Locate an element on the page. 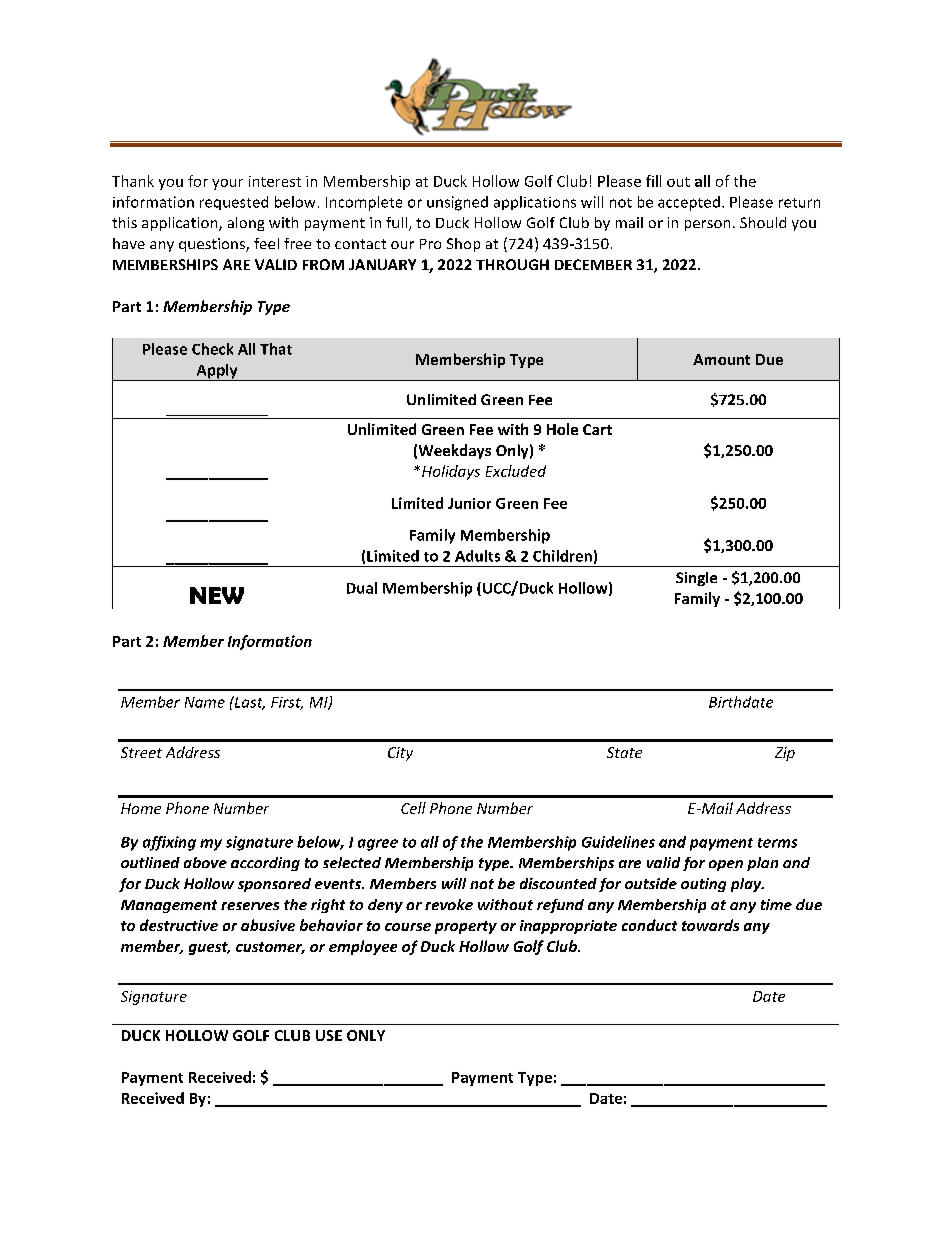 The width and height of the image is (952, 1233). guest is located at coordinates (209, 948).
